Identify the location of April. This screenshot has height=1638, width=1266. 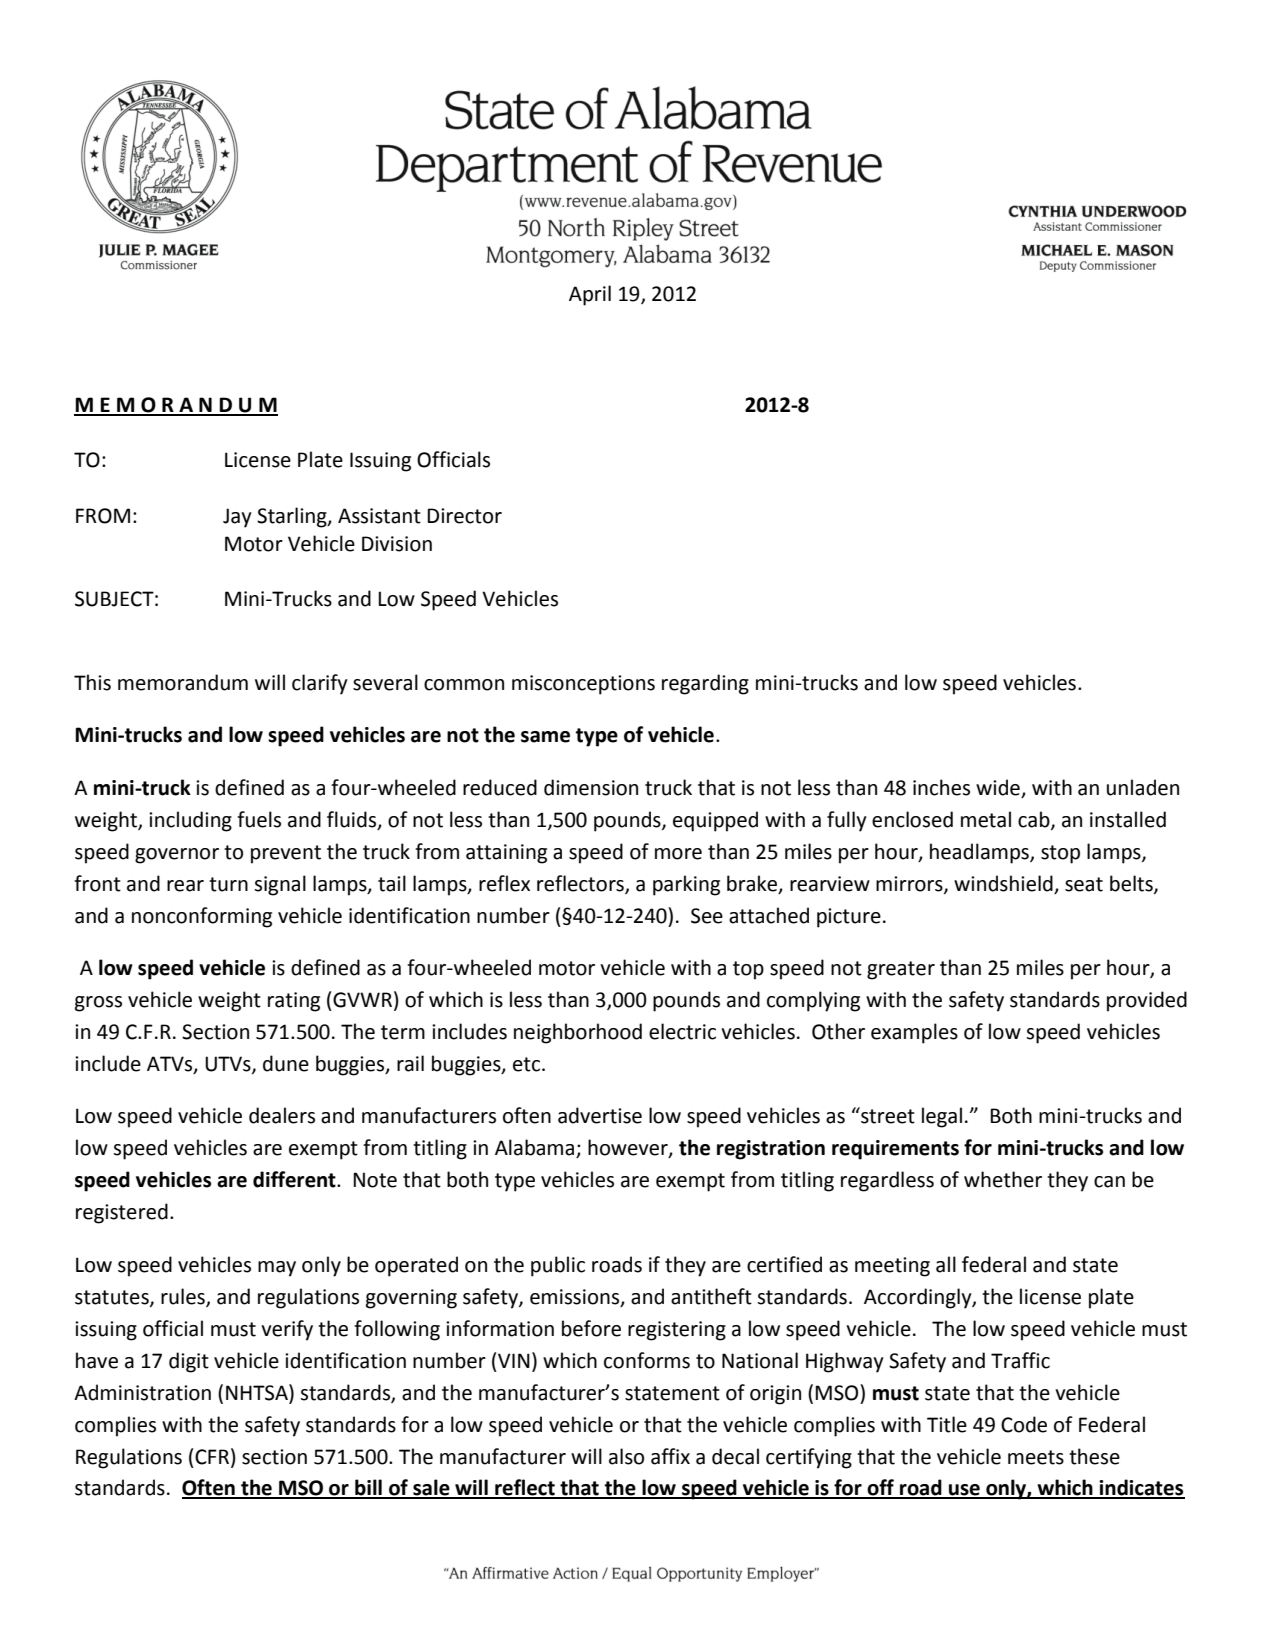
(590, 295).
